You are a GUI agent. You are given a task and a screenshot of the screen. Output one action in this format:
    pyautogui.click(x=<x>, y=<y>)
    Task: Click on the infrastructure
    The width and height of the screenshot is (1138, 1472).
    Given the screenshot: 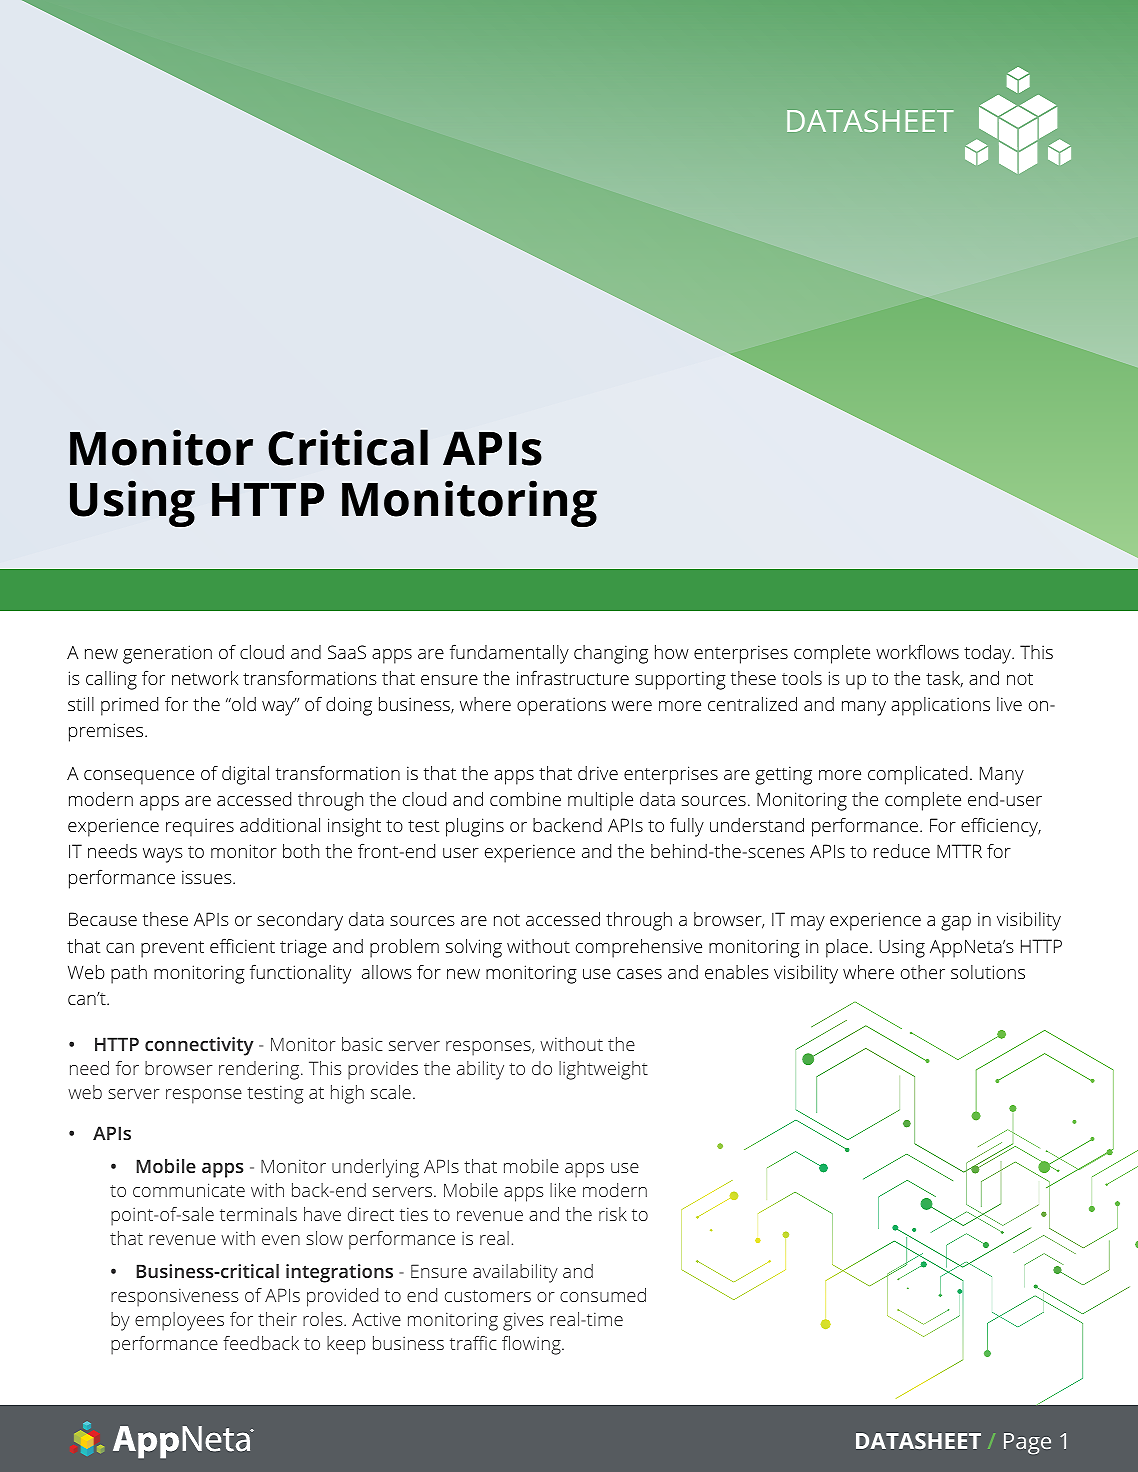 What is the action you would take?
    pyautogui.click(x=573, y=678)
